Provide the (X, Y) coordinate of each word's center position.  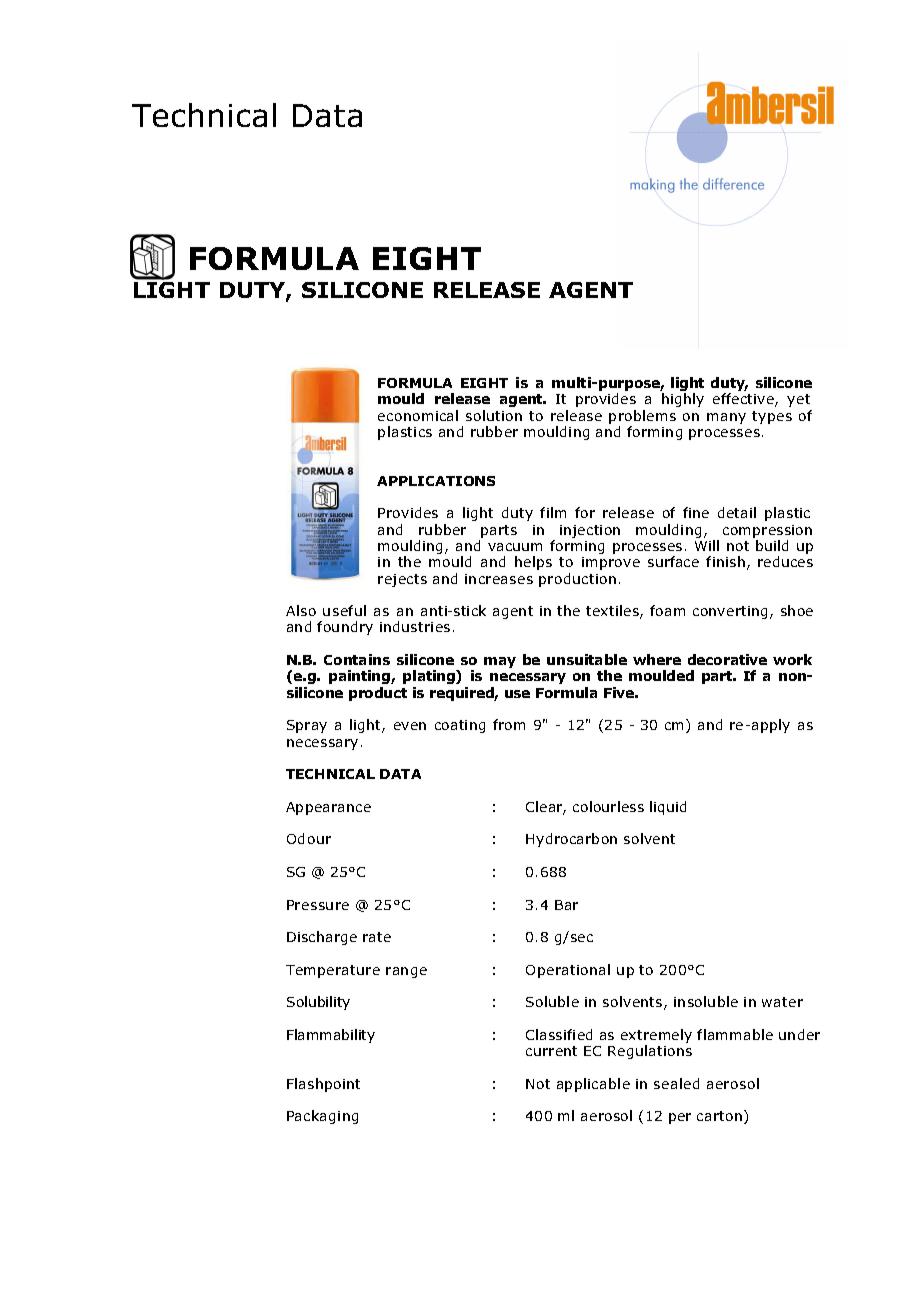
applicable (593, 1085)
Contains (357, 659)
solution (494, 415)
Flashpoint (323, 1085)
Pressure (318, 905)
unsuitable (587, 659)
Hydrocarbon (571, 840)
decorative (727, 659)
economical (418, 415)
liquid (668, 808)
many (726, 418)
